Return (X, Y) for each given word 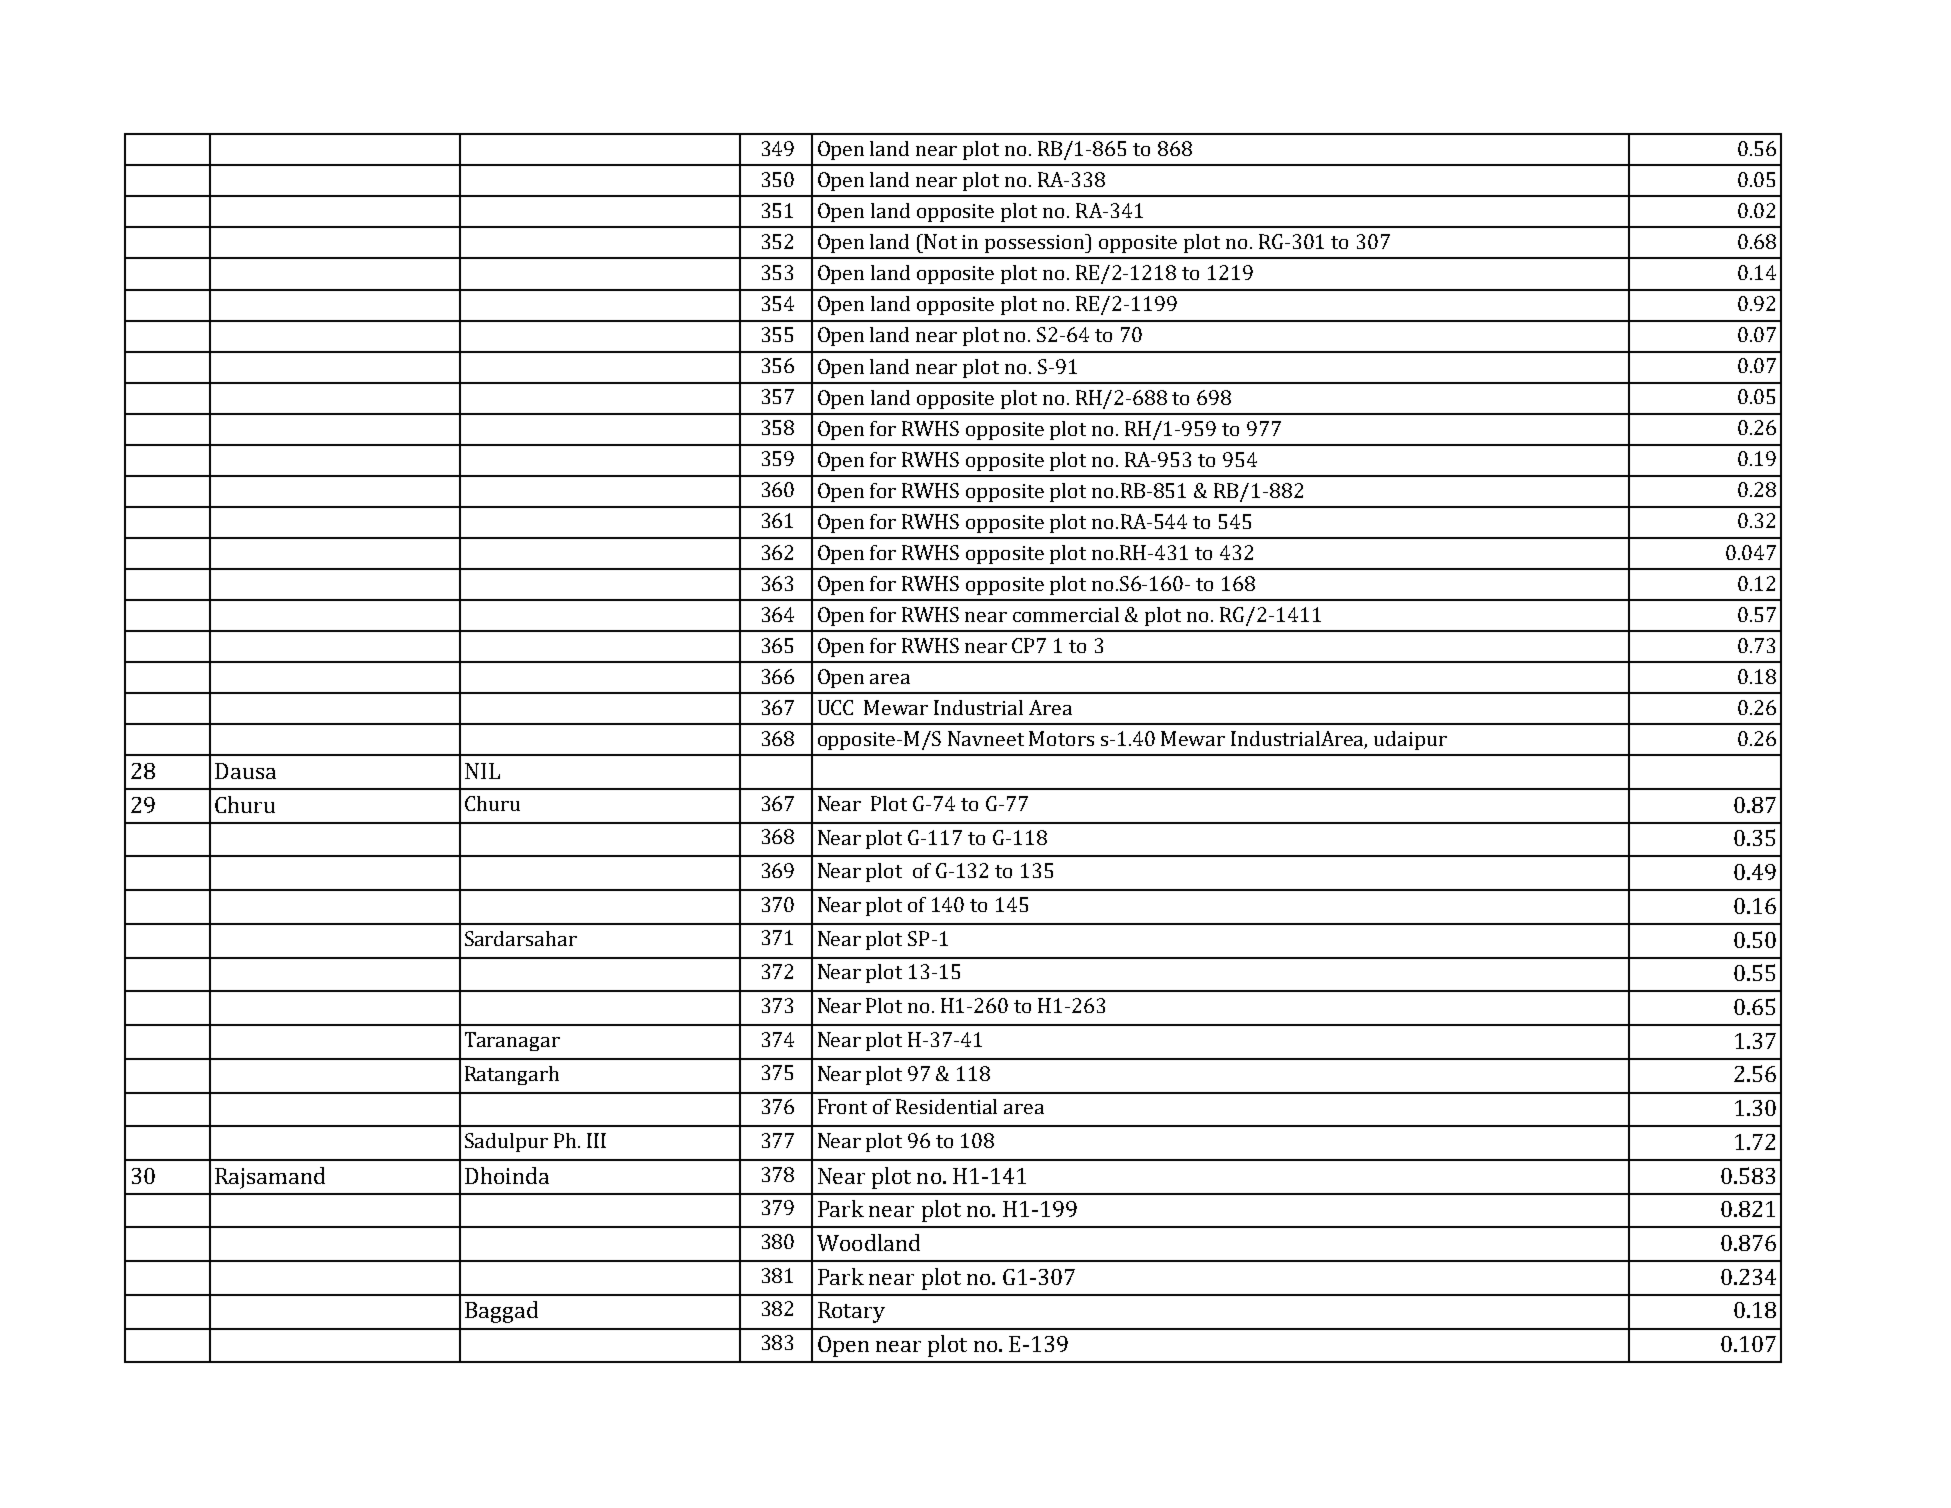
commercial (1066, 614)
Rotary (851, 1312)
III (596, 1140)
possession (1036, 243)
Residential (946, 1106)
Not (940, 241)
